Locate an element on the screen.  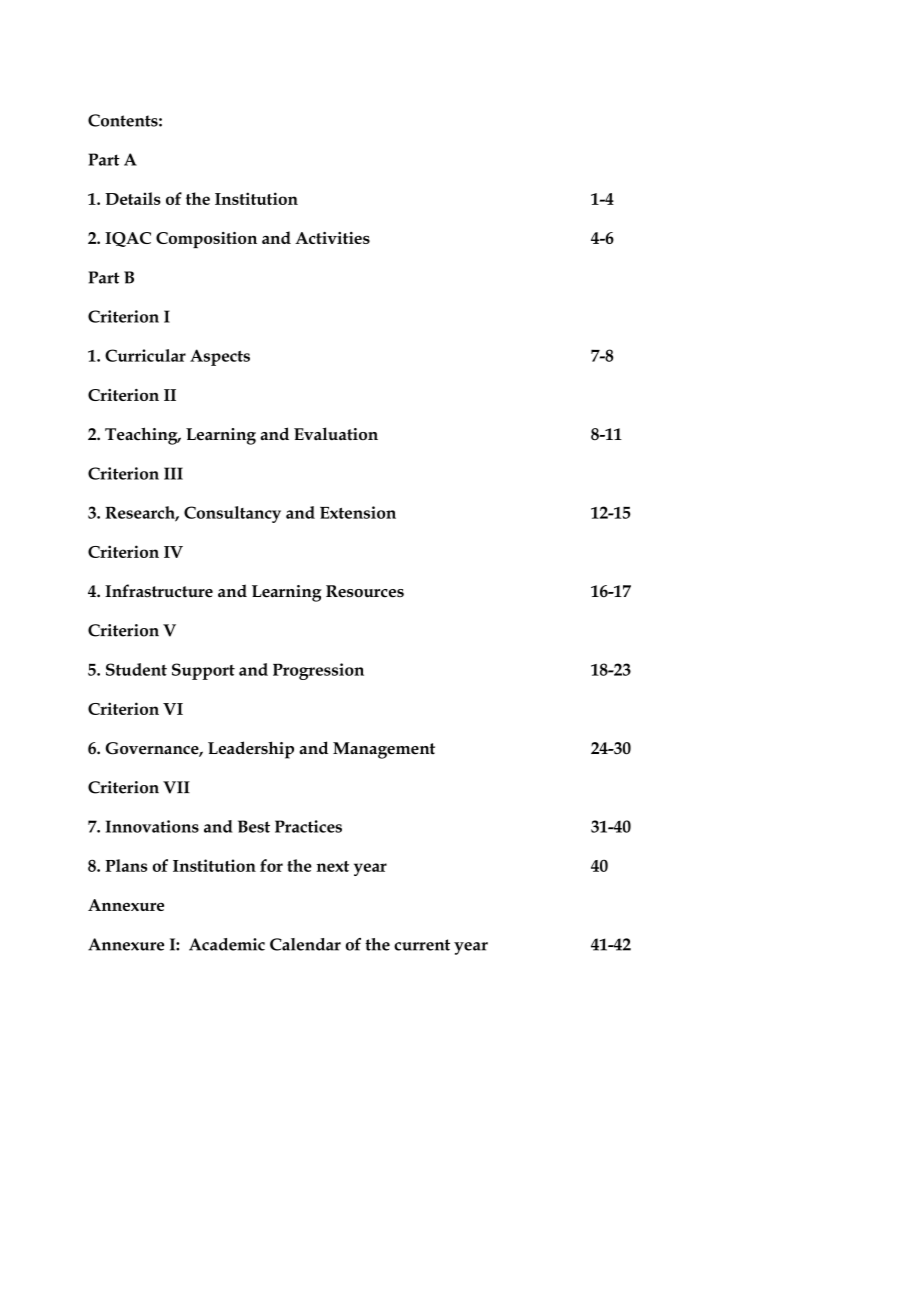
for is located at coordinates (271, 865).
